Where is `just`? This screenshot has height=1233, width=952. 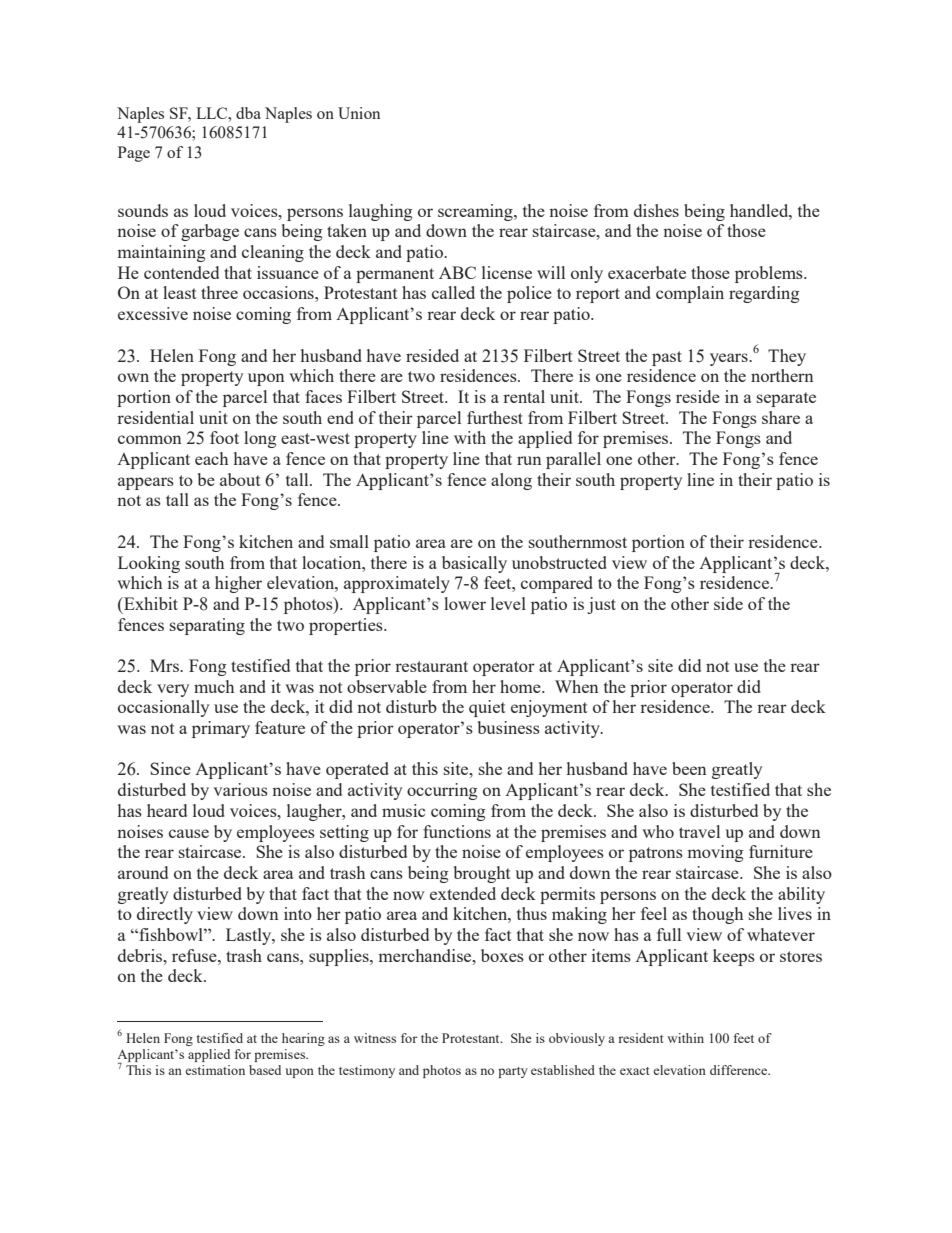 just is located at coordinates (601, 605).
